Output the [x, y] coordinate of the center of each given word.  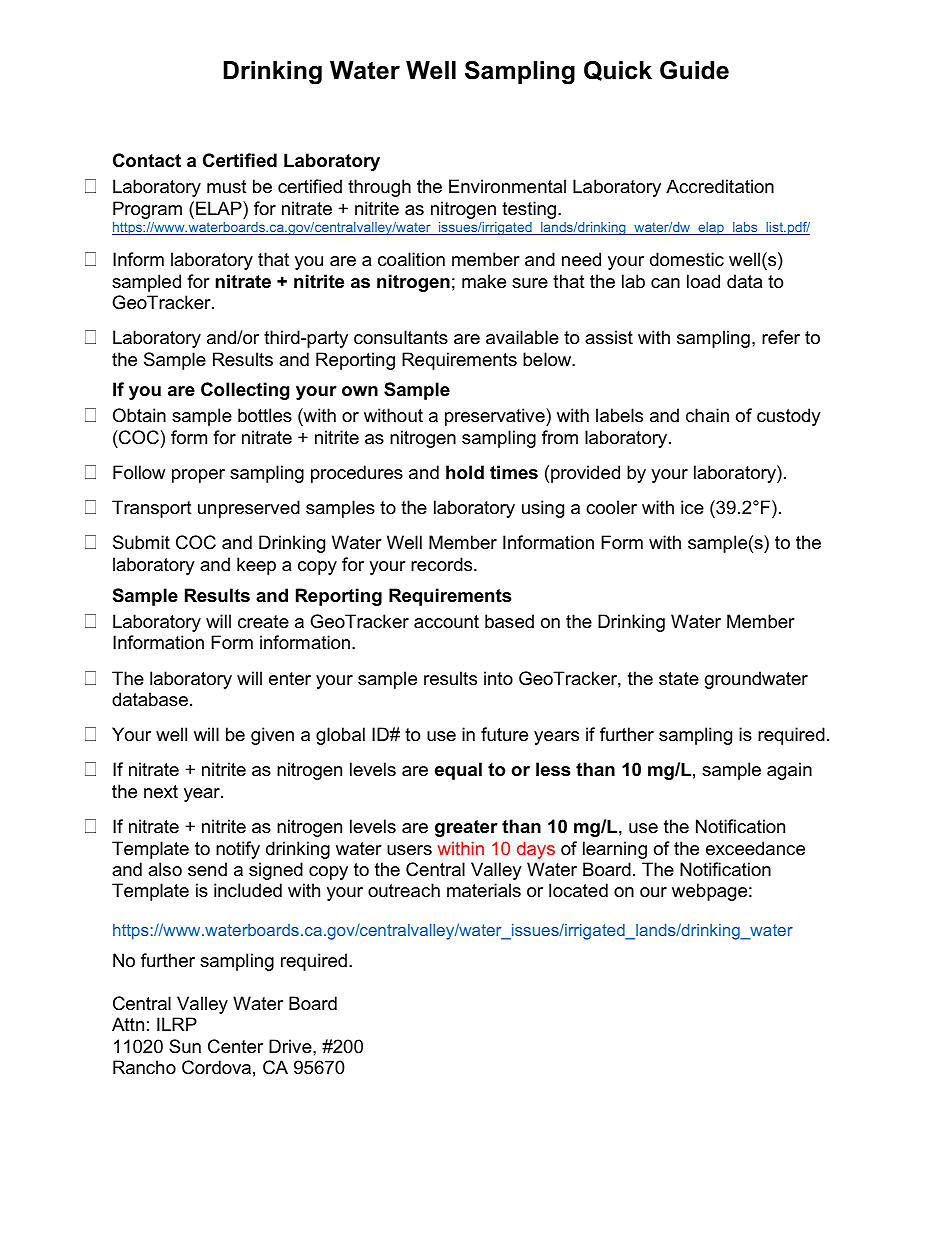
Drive [291, 1046]
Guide [694, 70]
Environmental [507, 186]
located [578, 890]
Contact [147, 160]
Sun [185, 1046]
